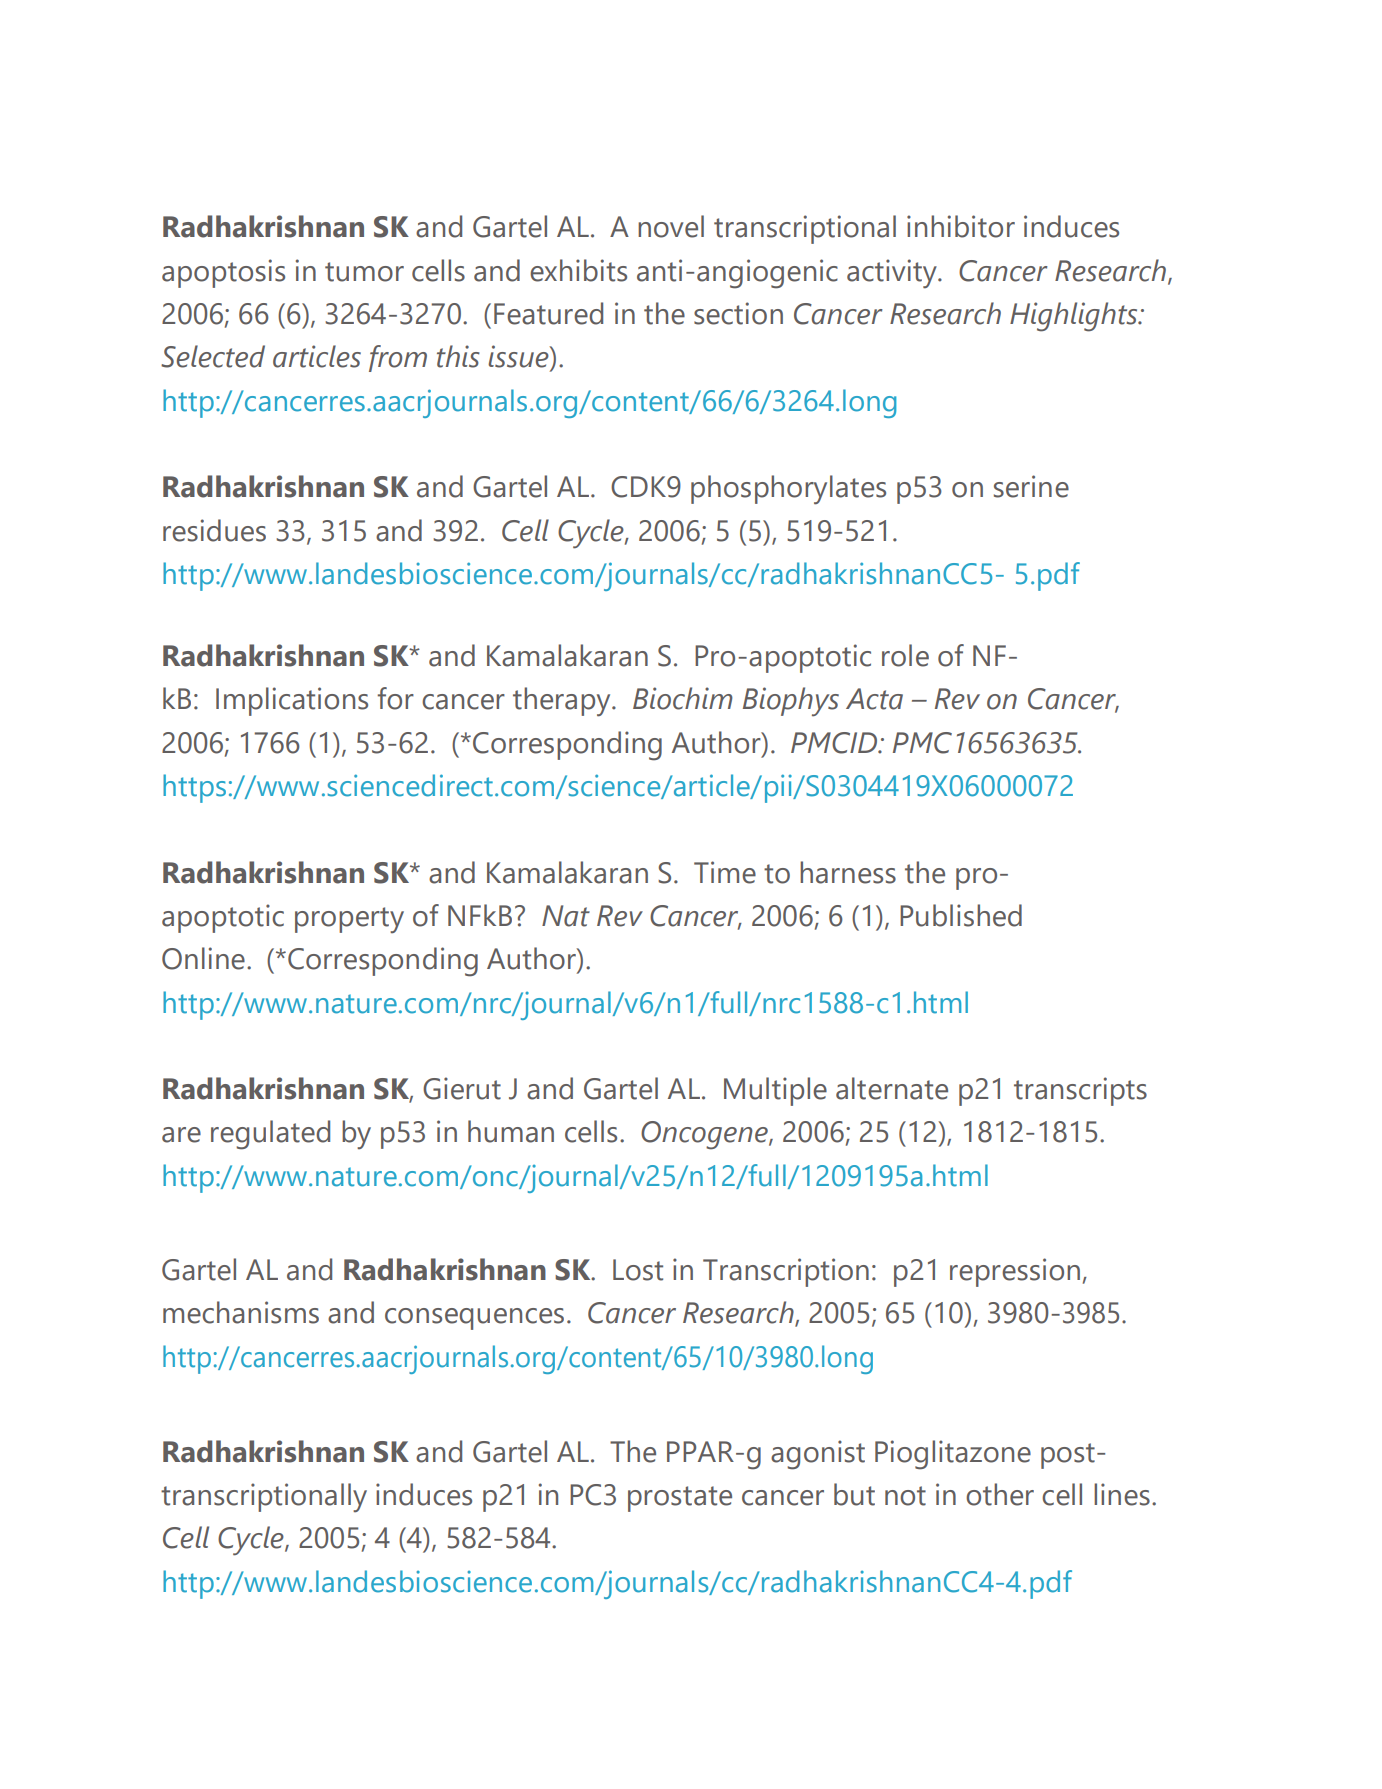 Image resolution: width=1382 pixels, height=1789 pixels. I want to click on mechanisms, so click(241, 1312).
